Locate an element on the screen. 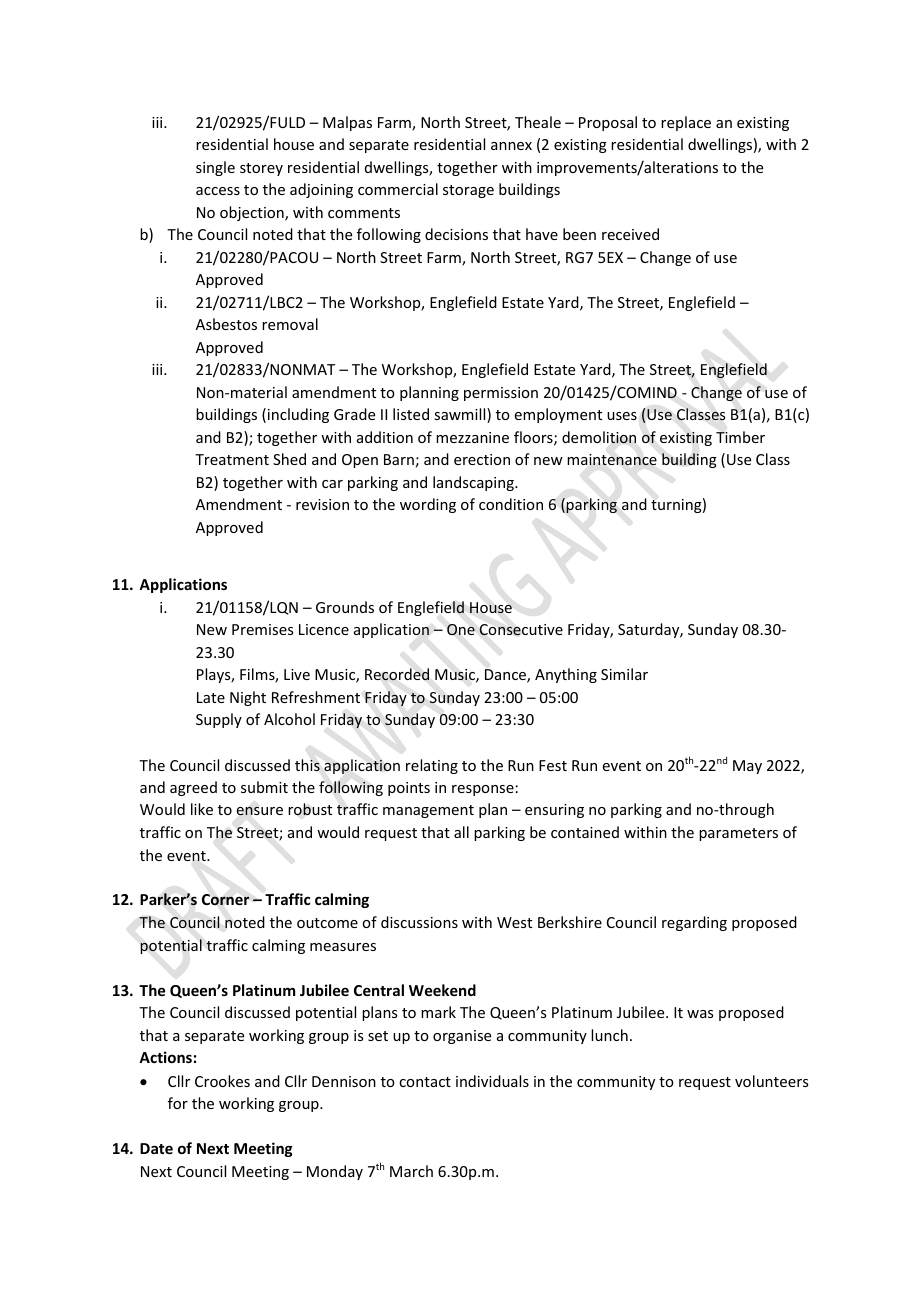  for is located at coordinates (178, 1103).
